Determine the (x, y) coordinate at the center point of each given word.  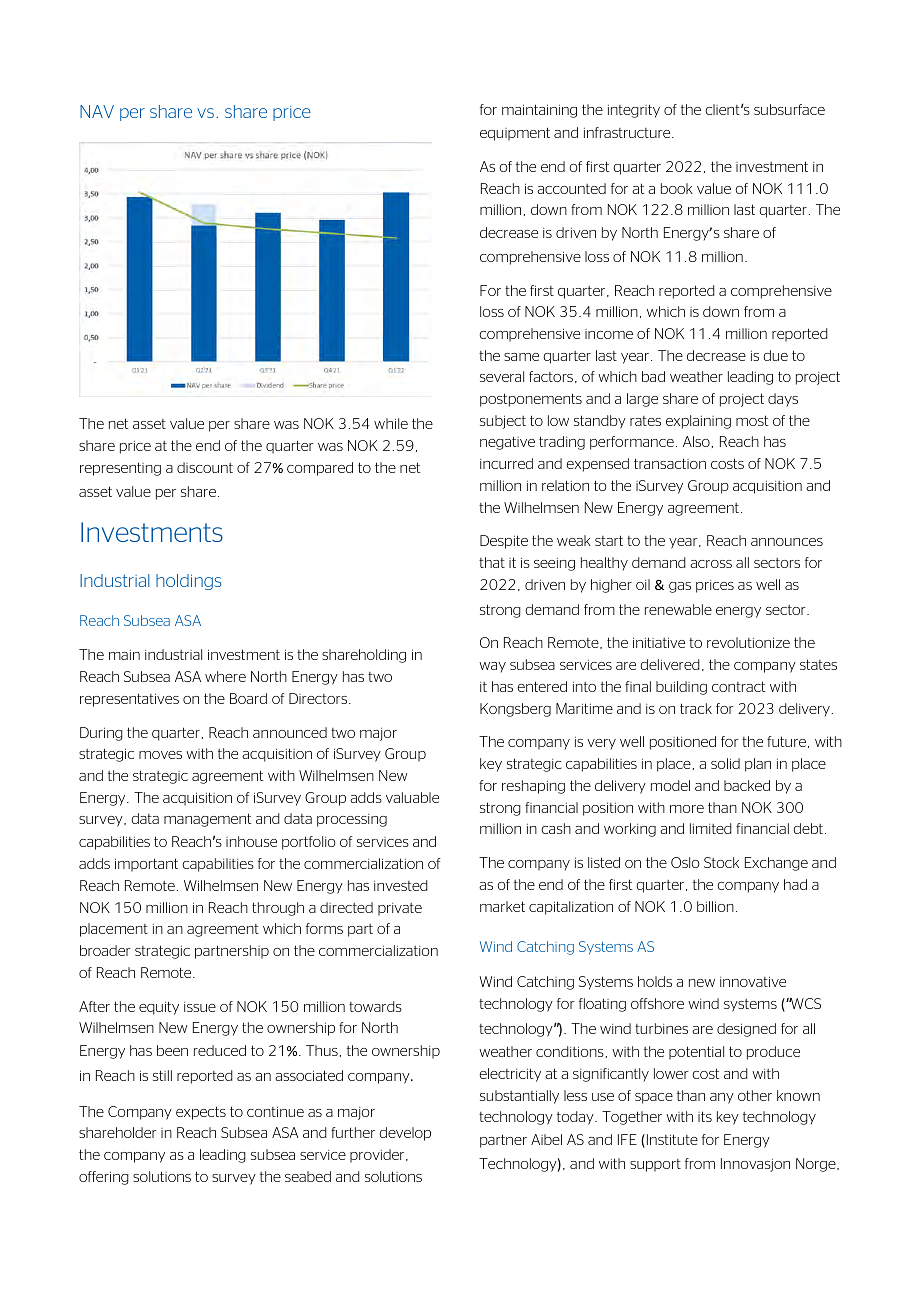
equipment (515, 134)
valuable (412, 797)
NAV (97, 111)
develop (405, 1134)
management (208, 820)
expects (201, 1113)
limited (711, 828)
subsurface (789, 109)
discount (205, 467)
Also (696, 441)
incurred (506, 463)
